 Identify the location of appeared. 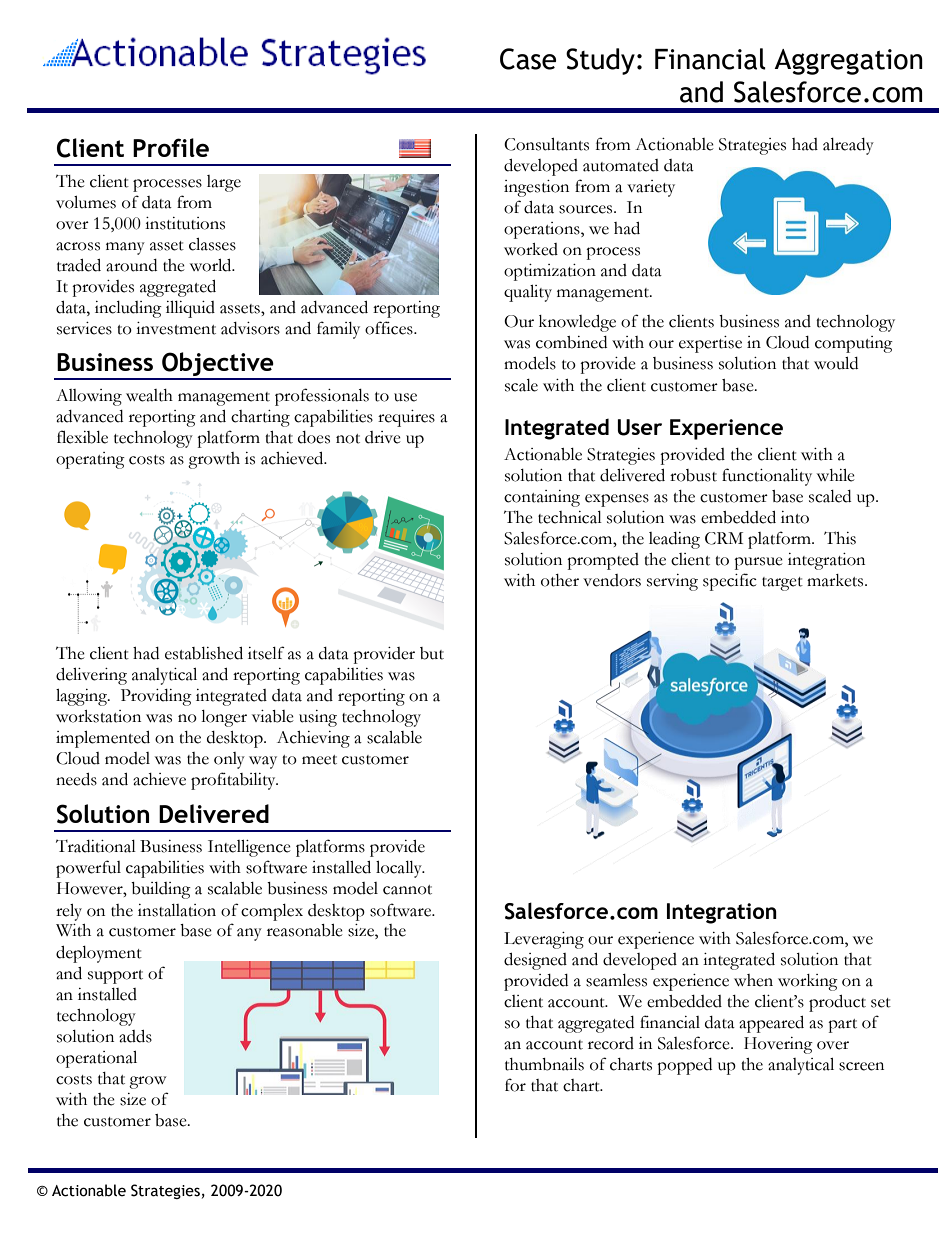
(771, 1024).
